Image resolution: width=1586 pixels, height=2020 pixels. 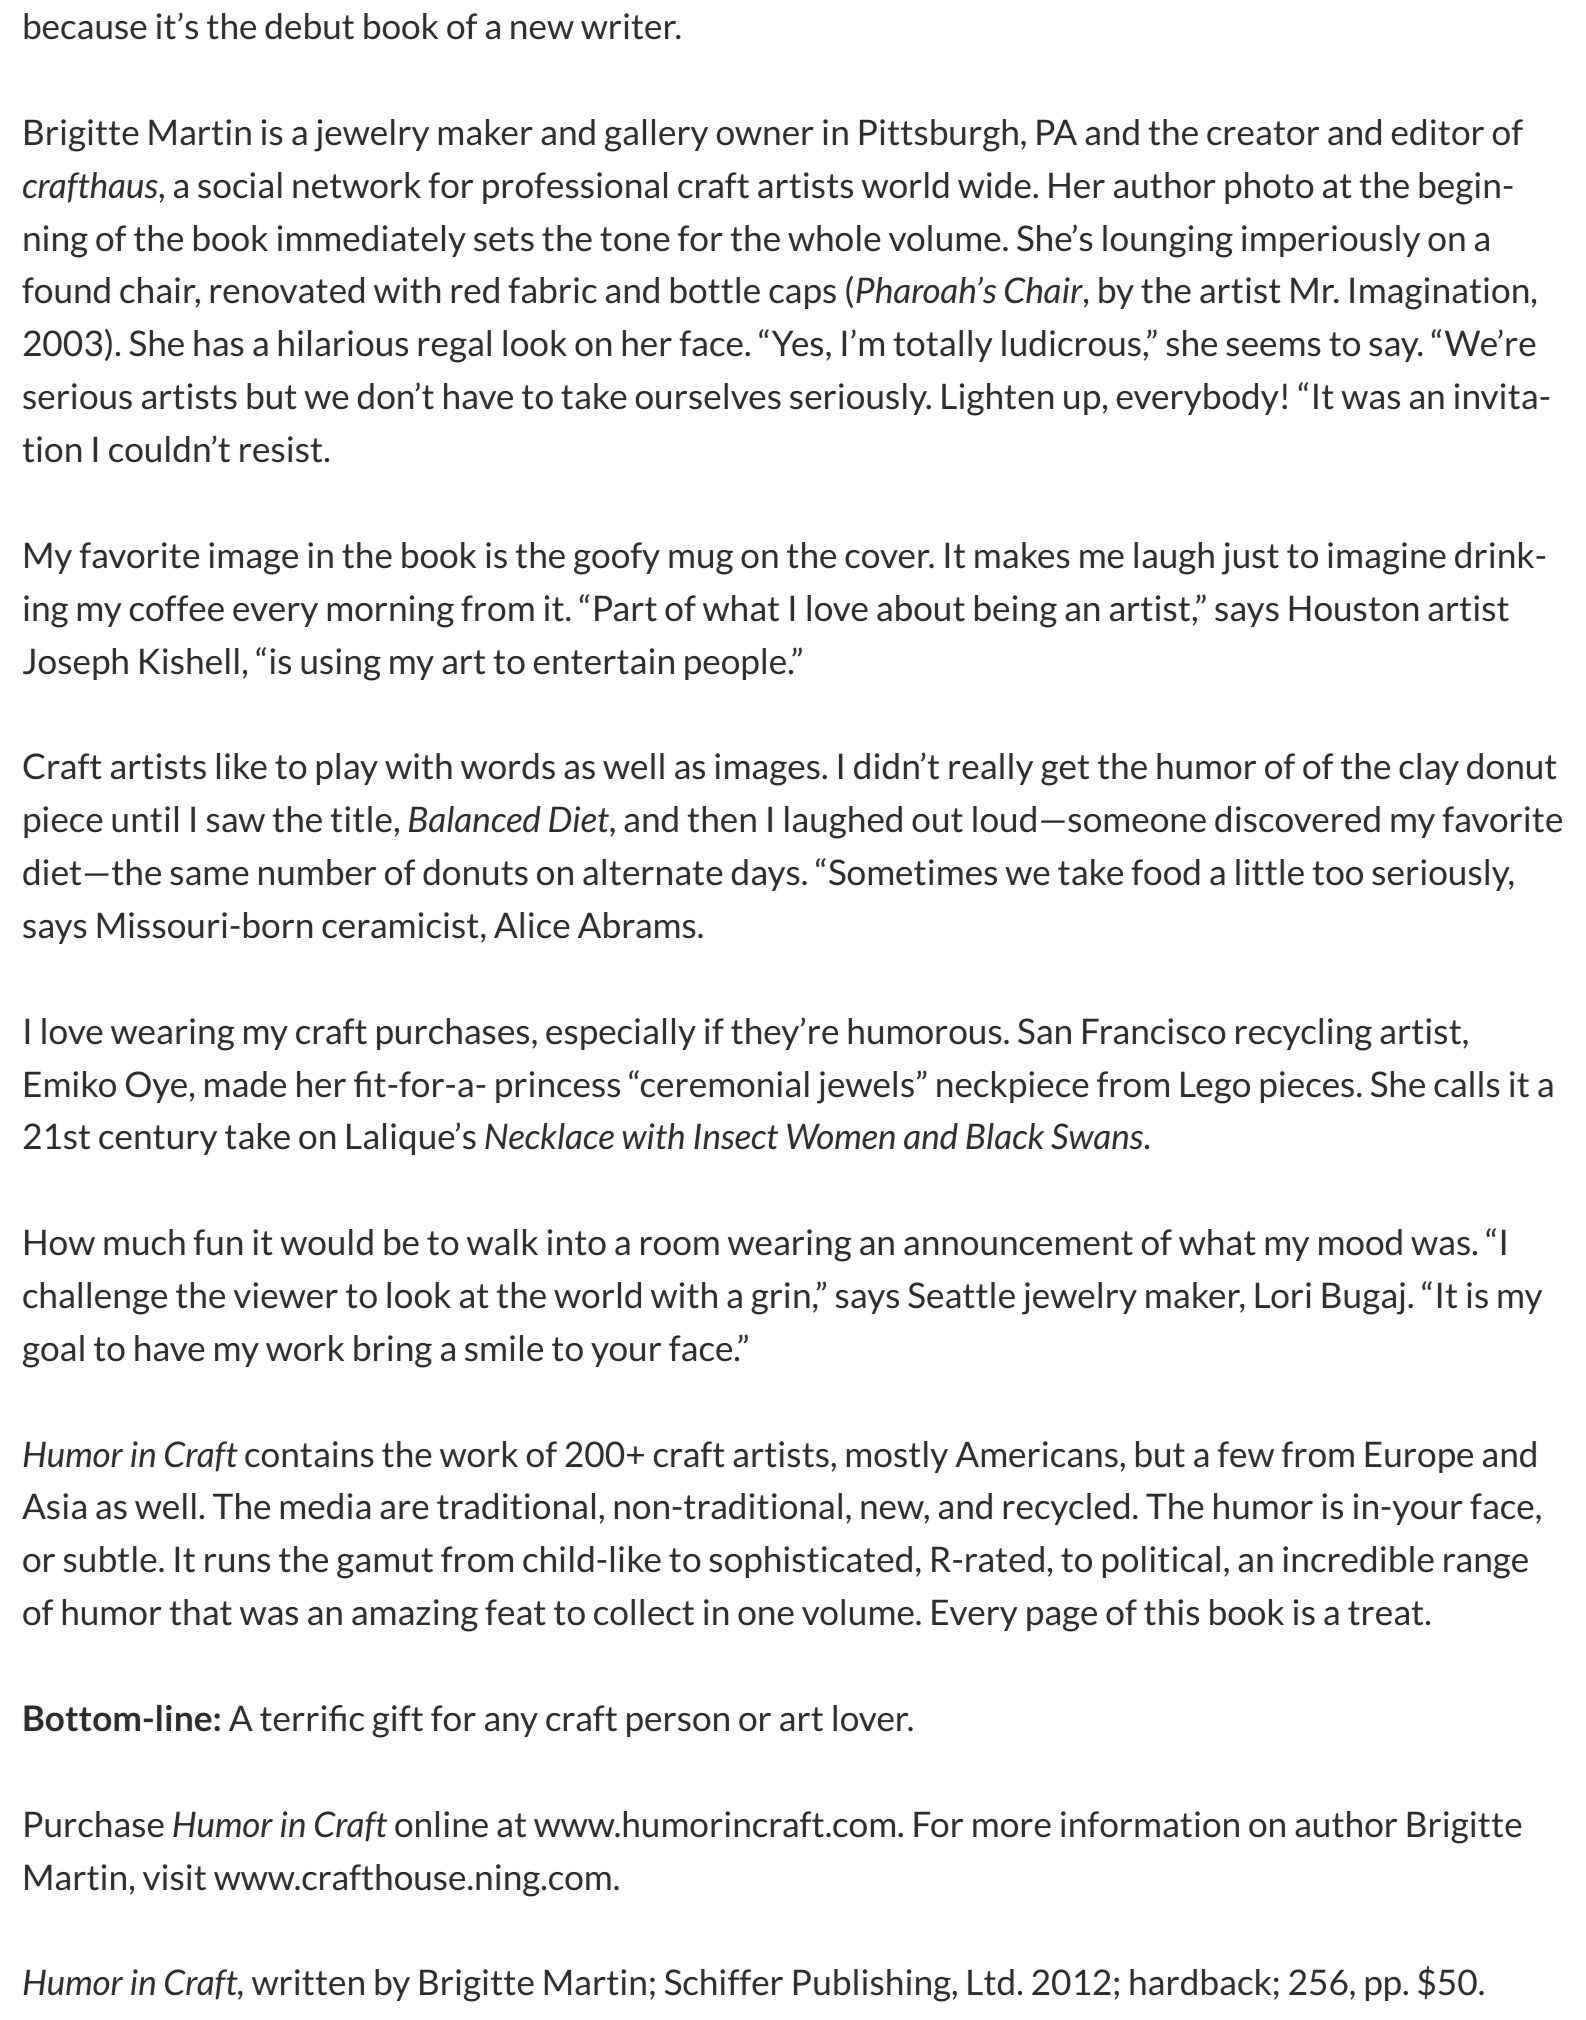 I want to click on coffee, so click(x=177, y=608).
